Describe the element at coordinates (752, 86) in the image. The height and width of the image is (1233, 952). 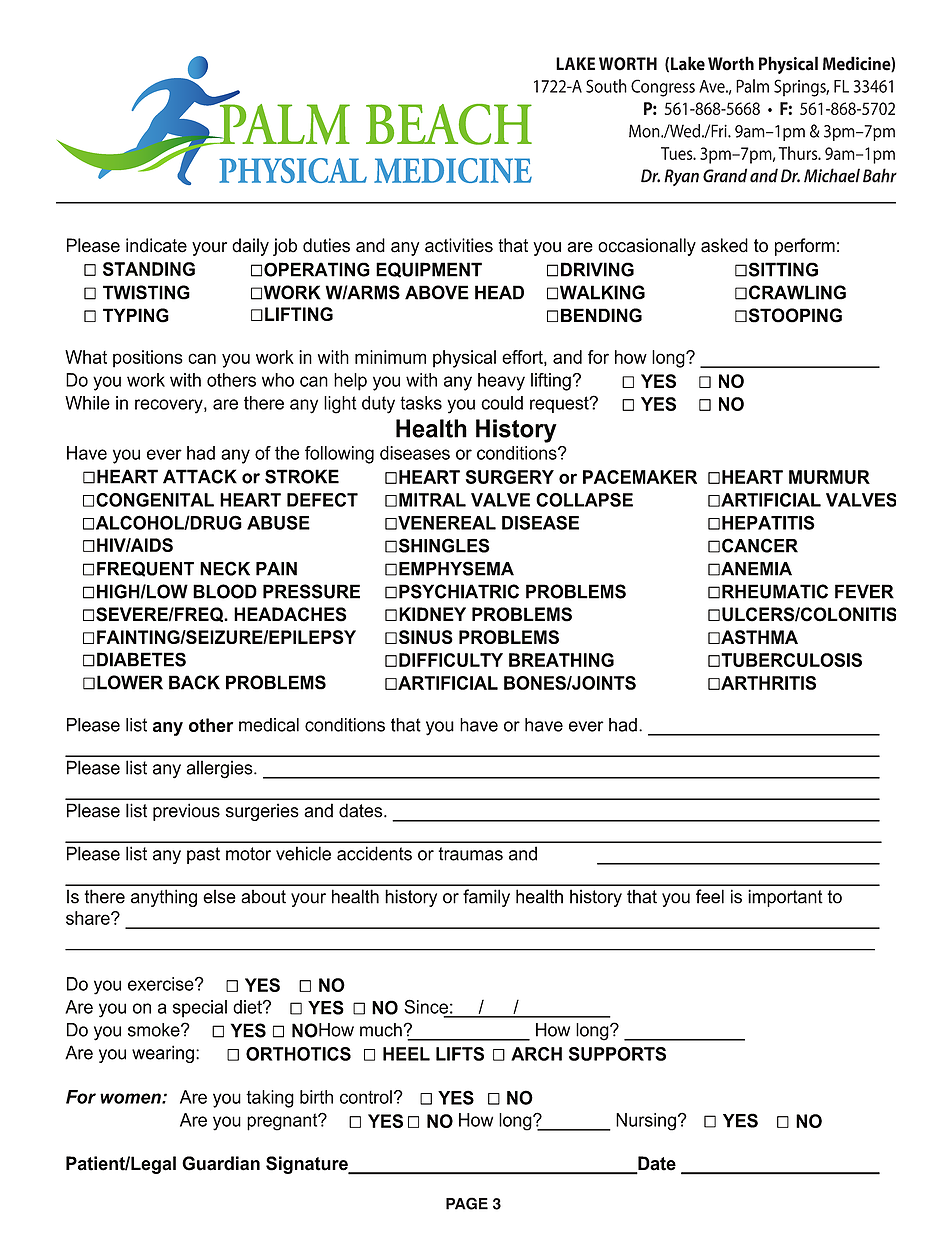
I see `Palm` at that location.
